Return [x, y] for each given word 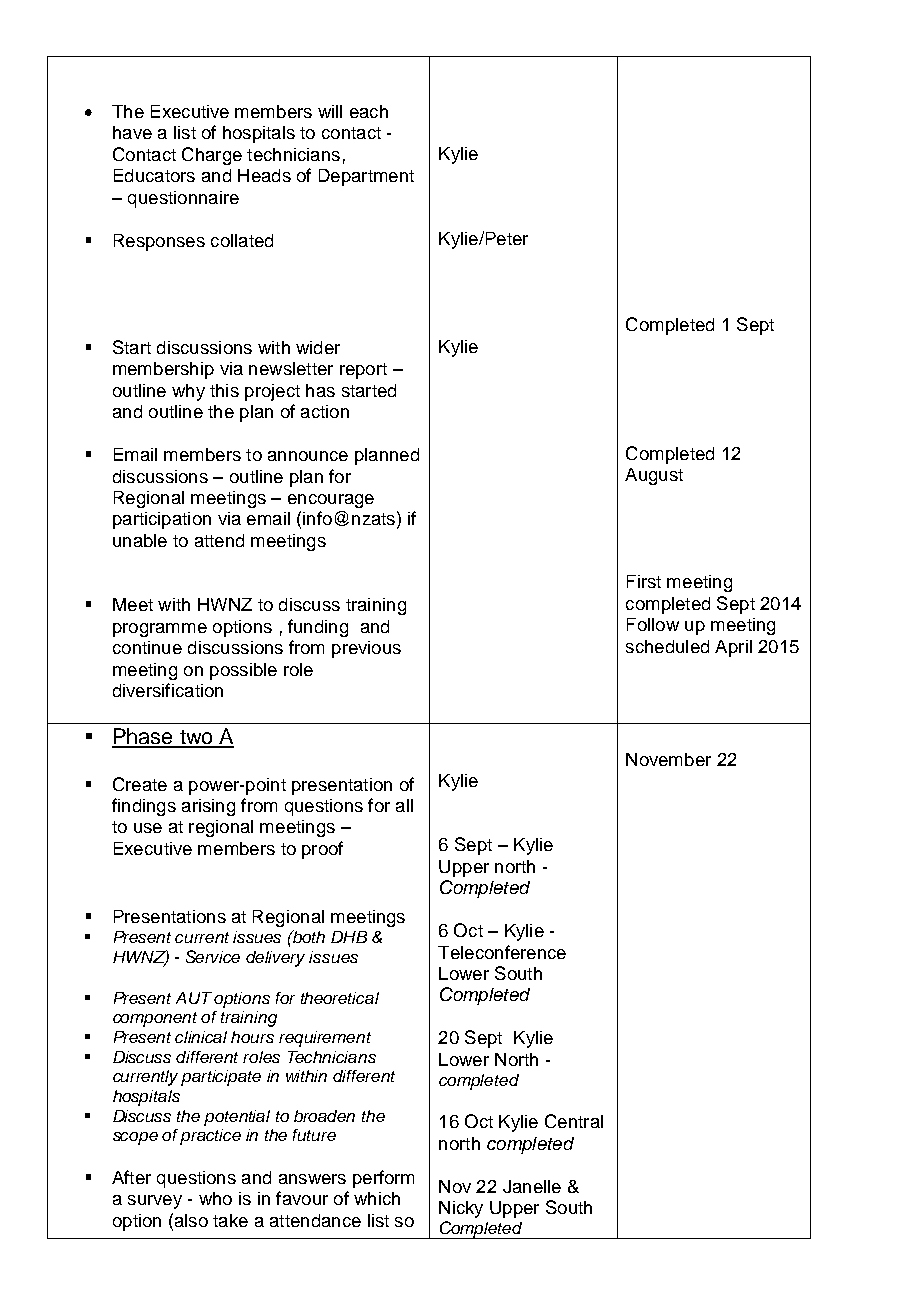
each [369, 111]
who [215, 1198]
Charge [212, 156]
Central [574, 1121]
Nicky [461, 1209]
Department [366, 177]
